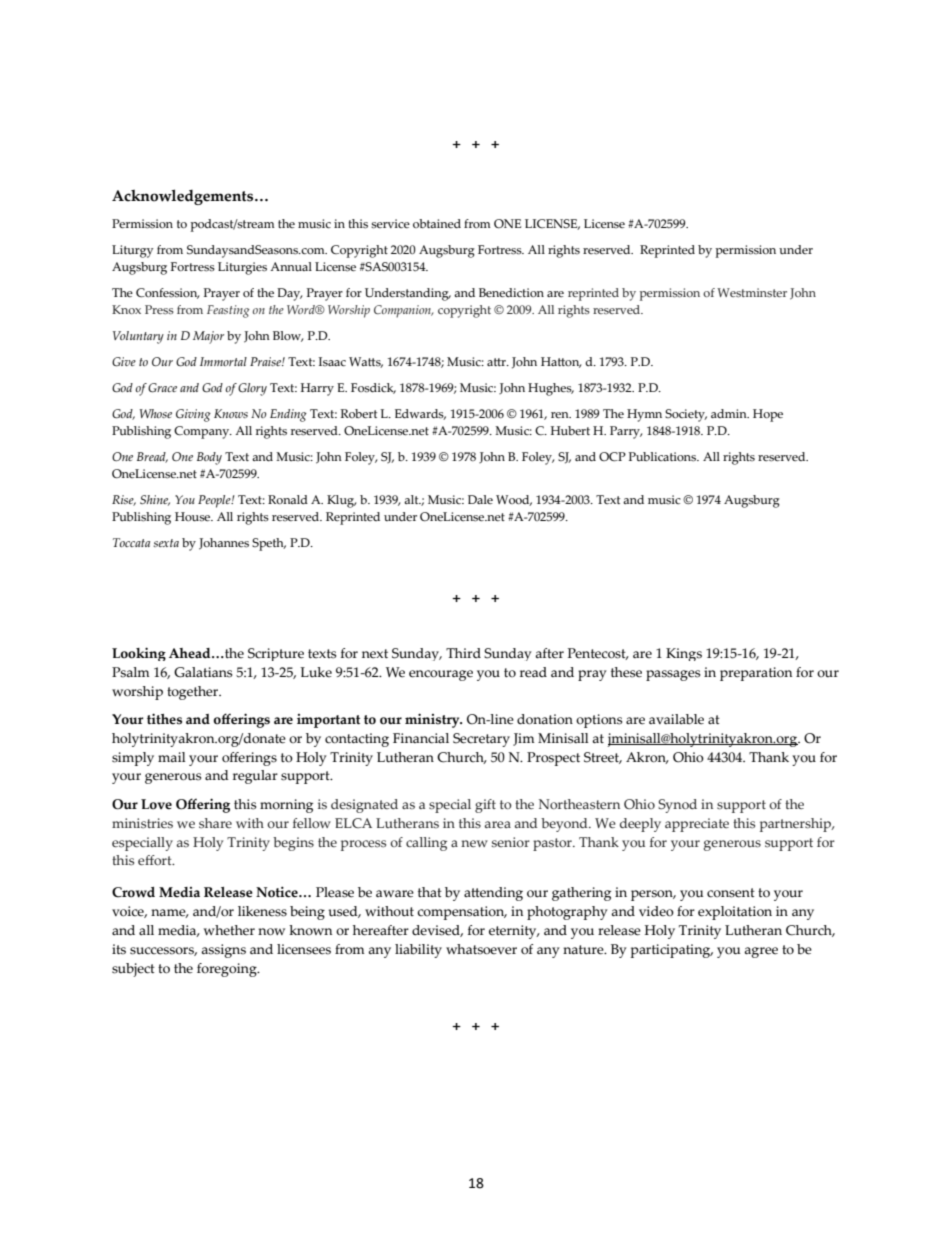  I want to click on obtained, so click(437, 223).
